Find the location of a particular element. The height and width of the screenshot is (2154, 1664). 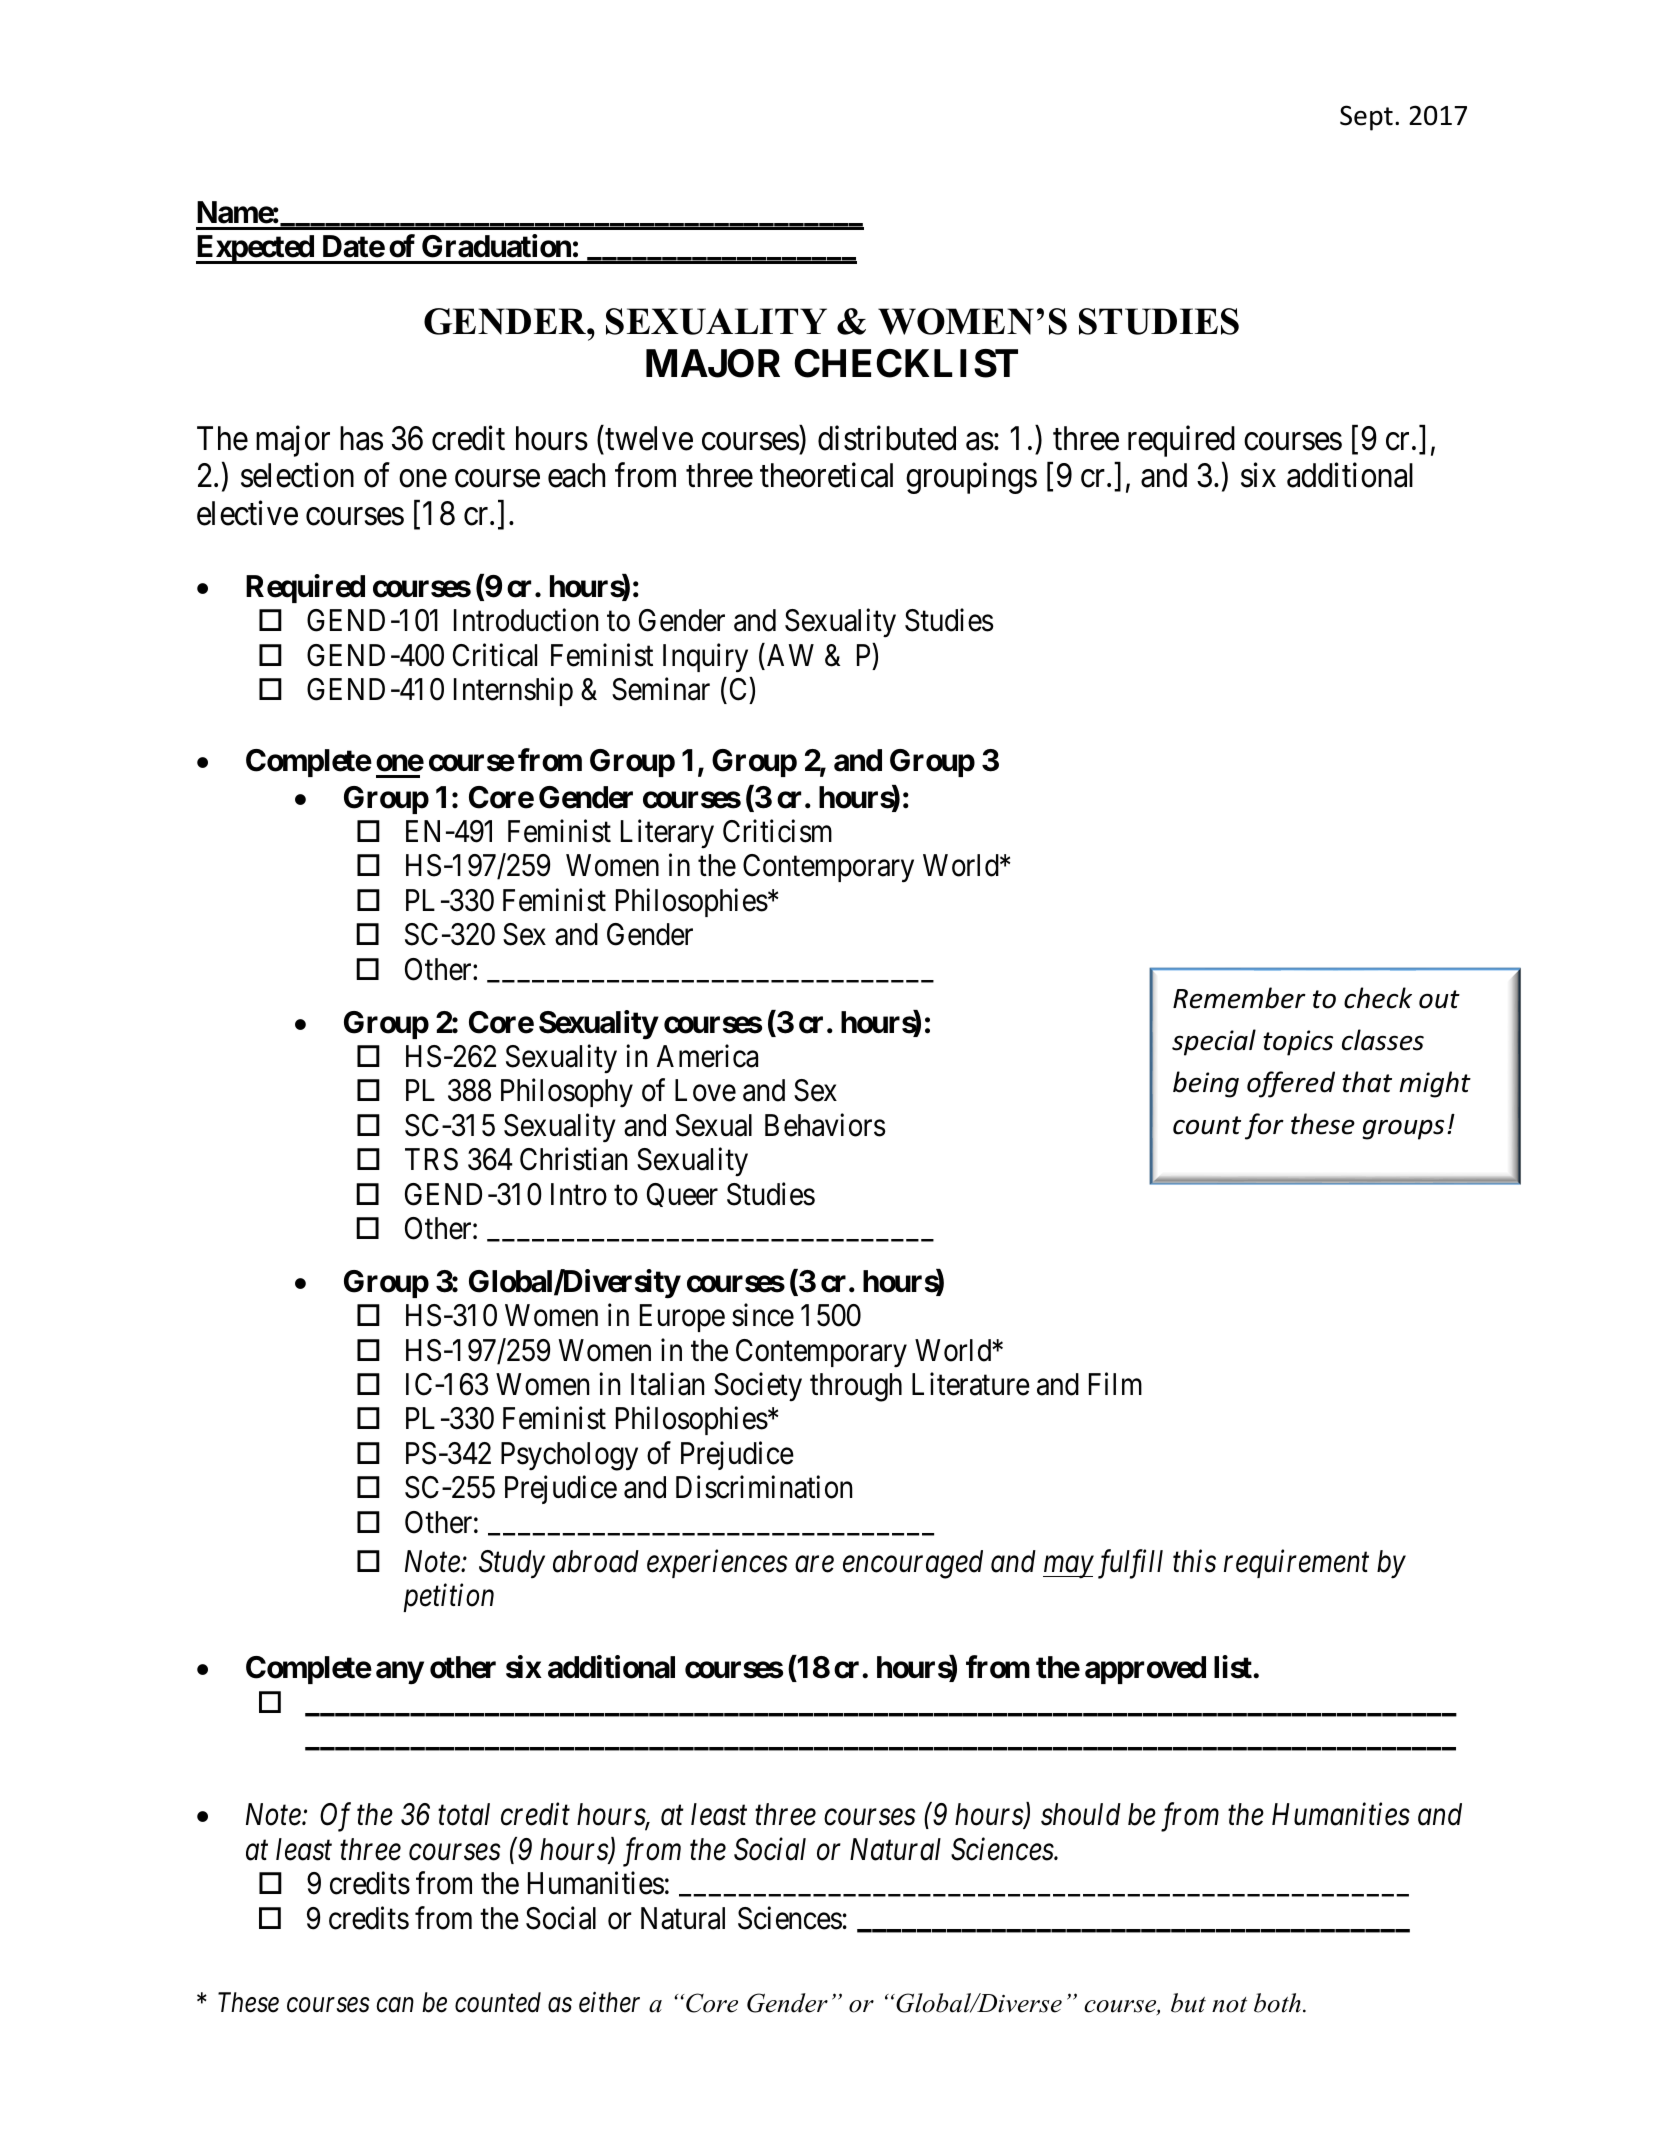

TRS is located at coordinates (431, 1159).
